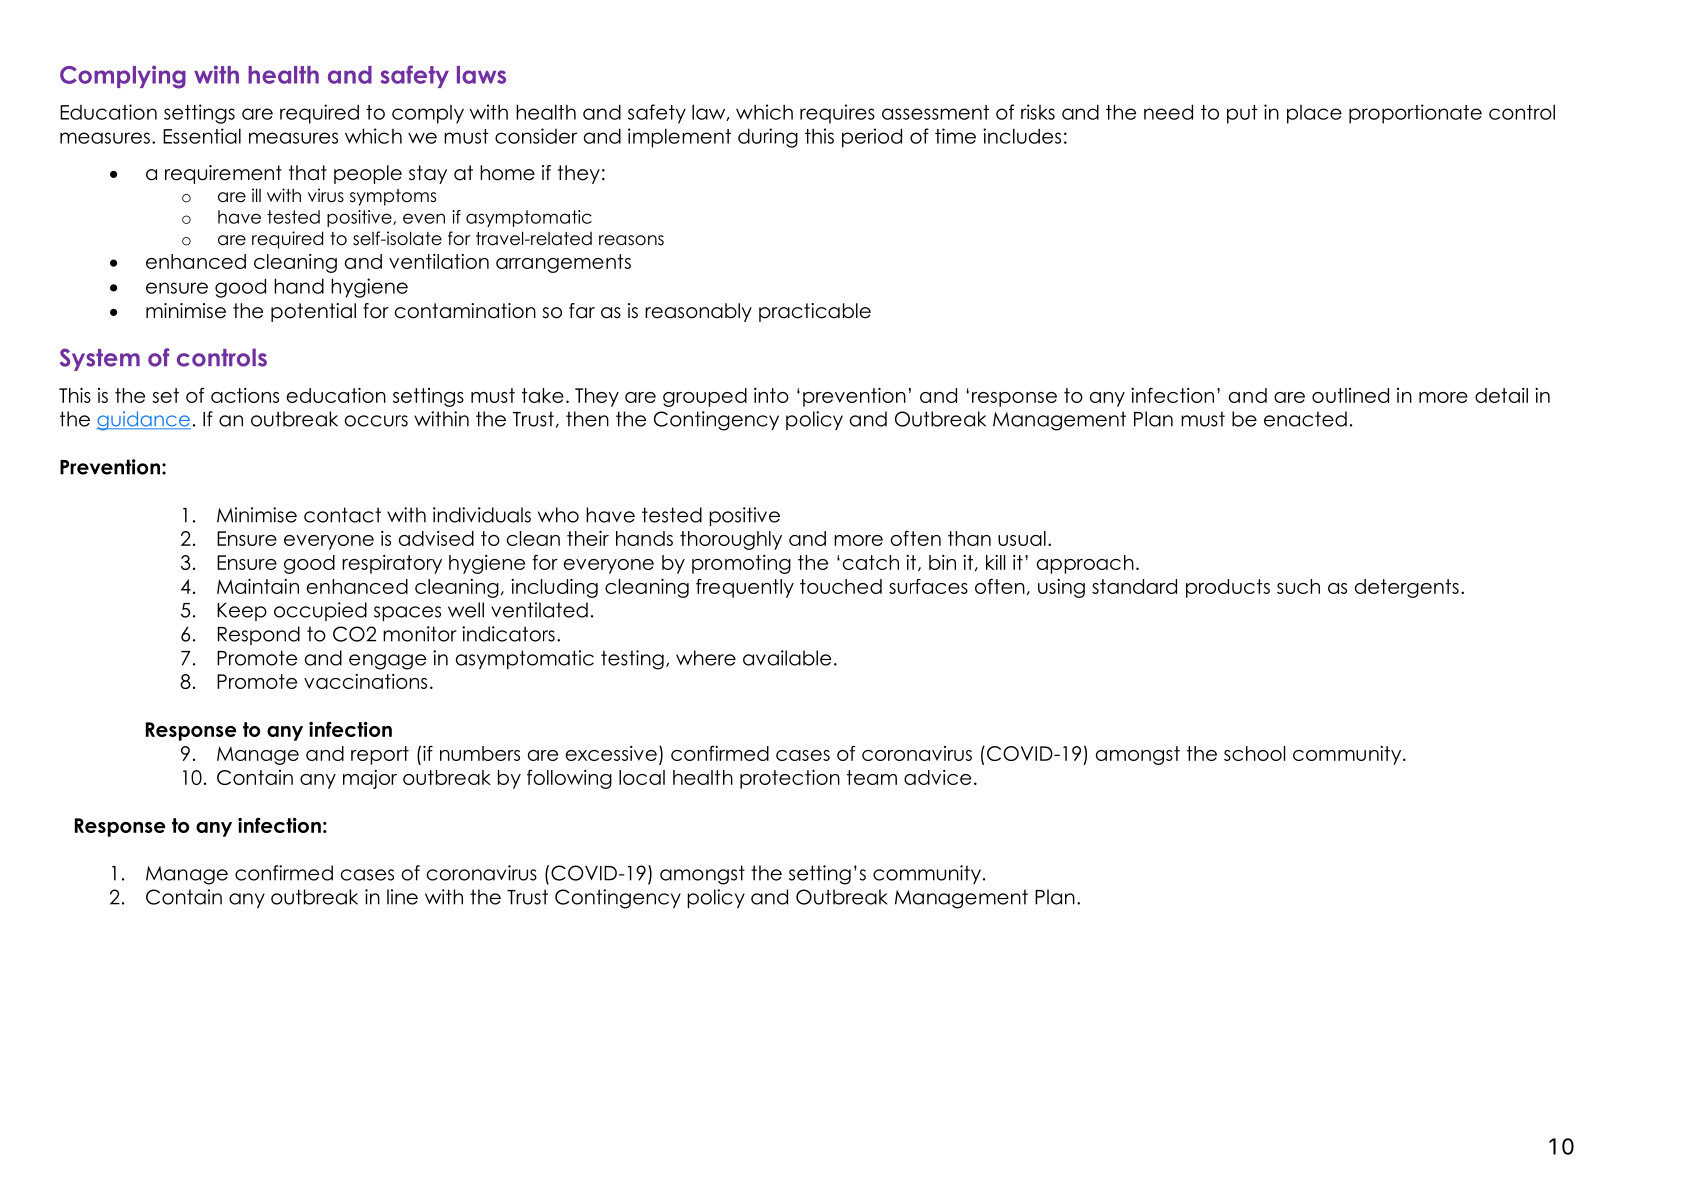 This screenshot has height=1189, width=1683. I want to click on report, so click(380, 755).
